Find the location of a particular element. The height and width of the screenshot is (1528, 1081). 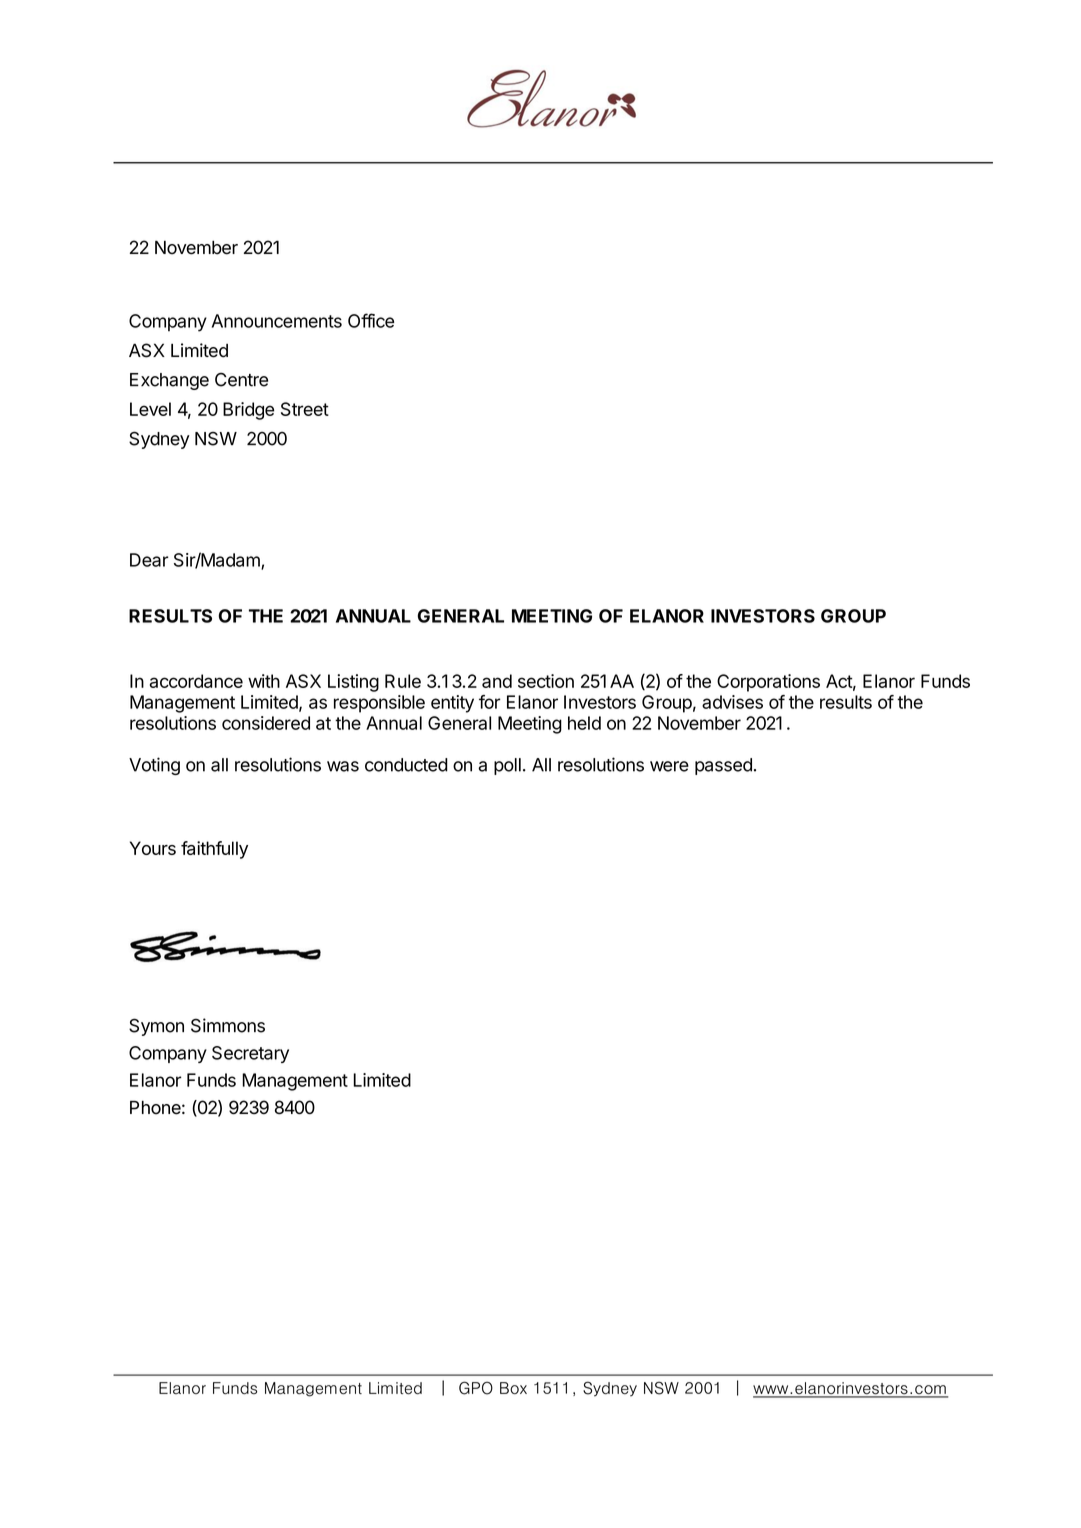

advises is located at coordinates (732, 702).
